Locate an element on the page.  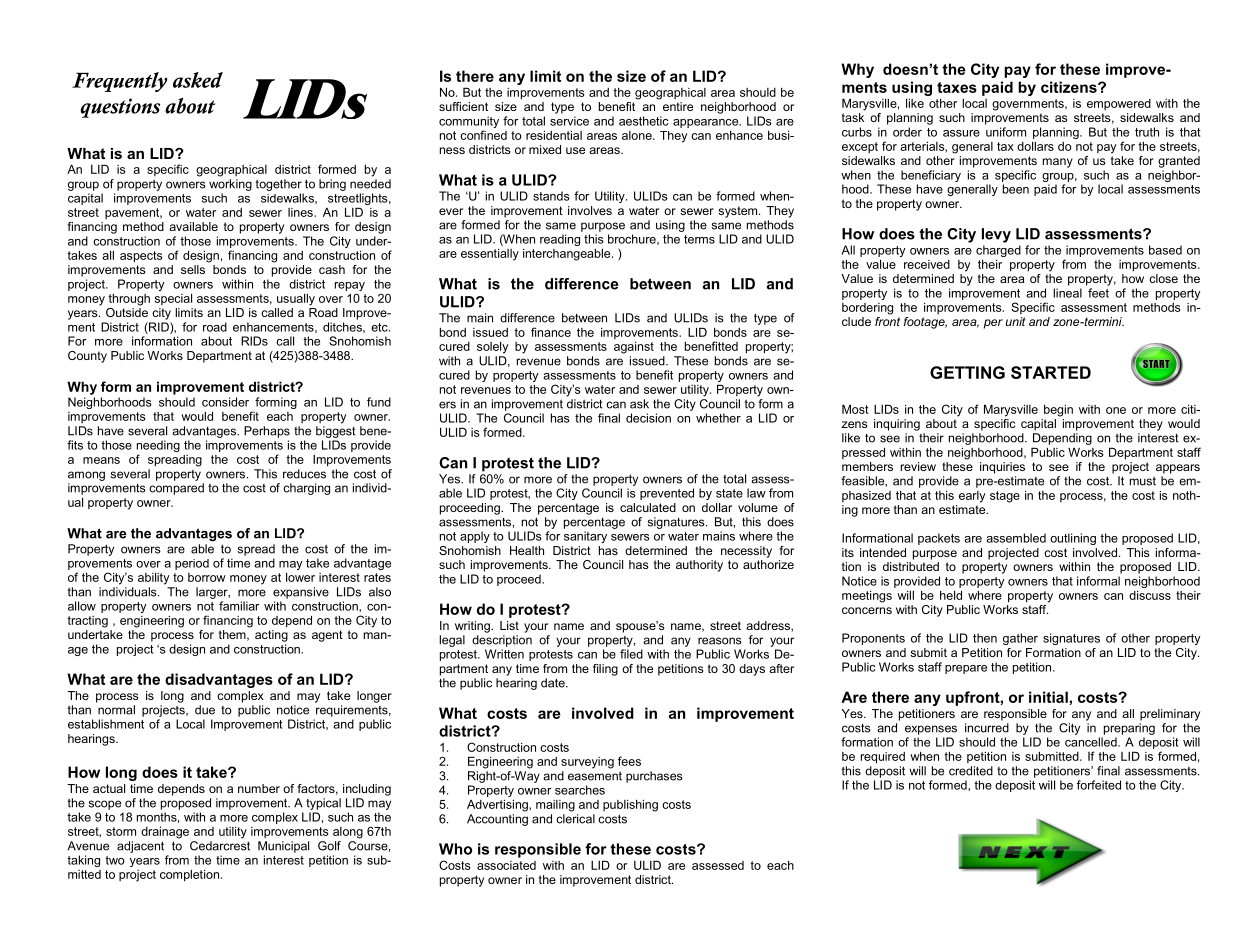
inquiries is located at coordinates (1002, 468).
